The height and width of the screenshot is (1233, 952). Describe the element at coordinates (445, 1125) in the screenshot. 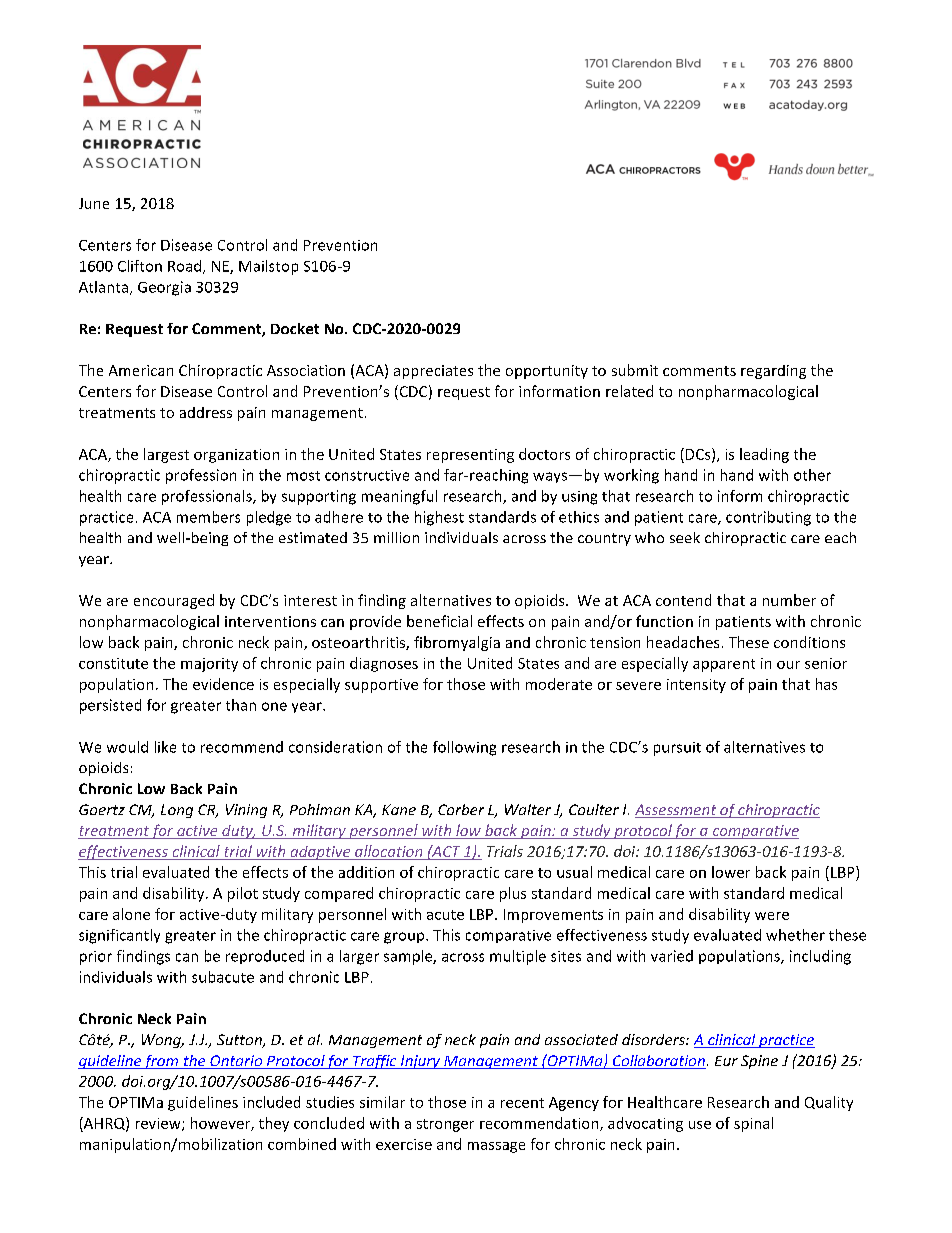

I see `stronger` at that location.
